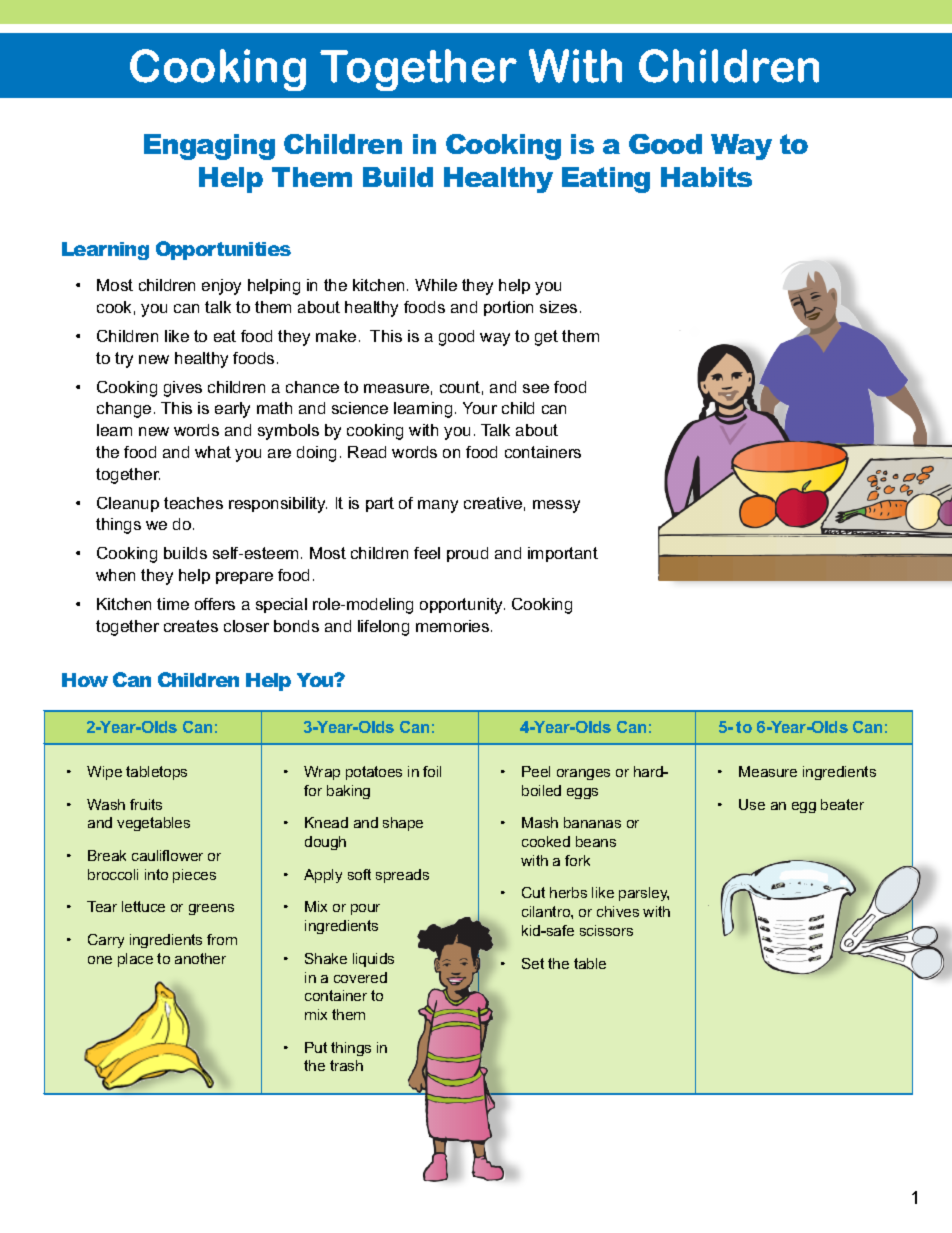 The height and width of the page is (1233, 952). What do you see at coordinates (200, 958) in the page?
I see `another` at bounding box center [200, 958].
